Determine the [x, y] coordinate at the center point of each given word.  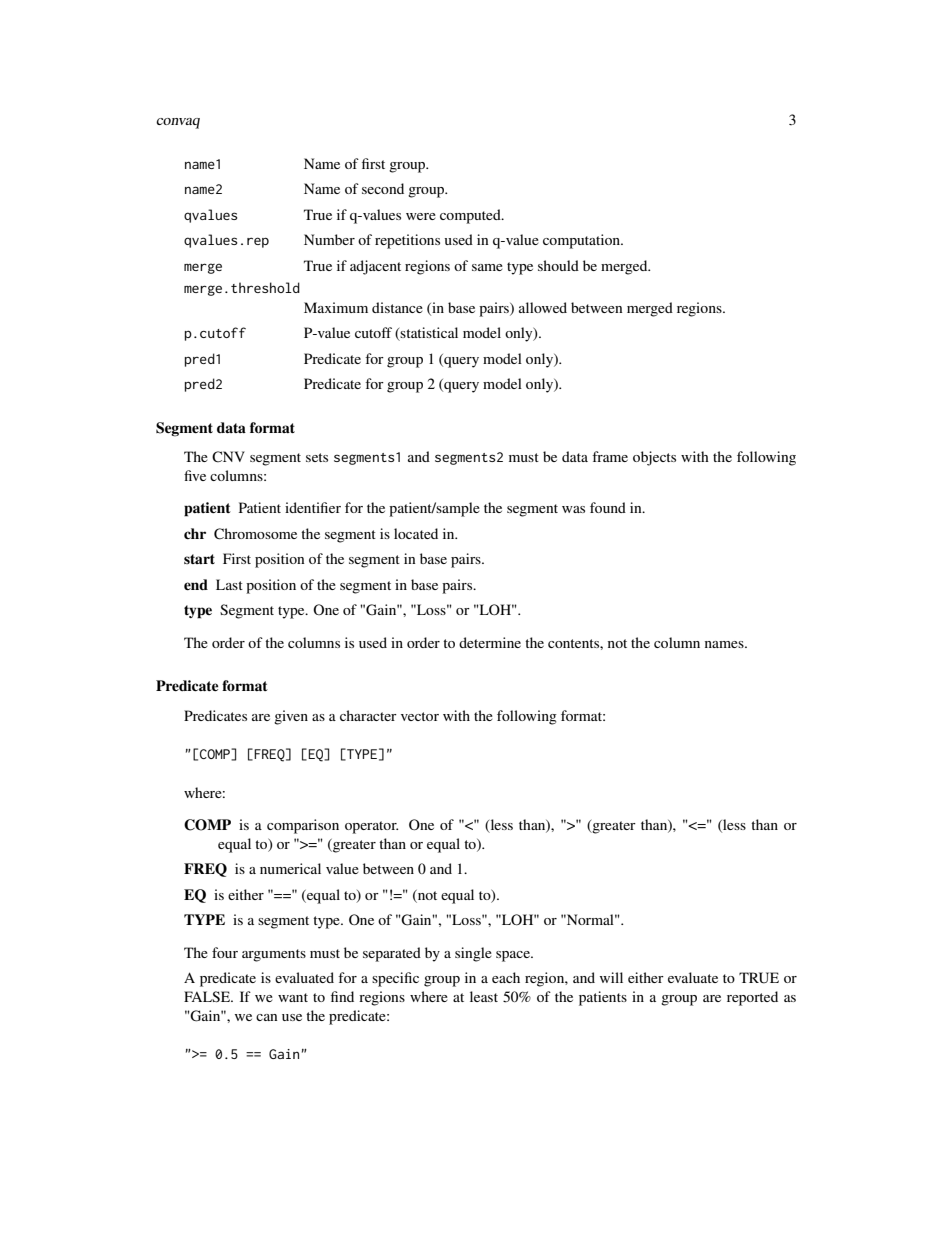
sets [317, 457]
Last [229, 584]
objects [654, 458]
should [558, 265]
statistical [428, 334]
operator [371, 827]
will [611, 977]
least [484, 996]
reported [752, 998]
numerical [290, 868]
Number [329, 239]
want [293, 997]
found [608, 507]
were [421, 216]
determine [490, 642]
